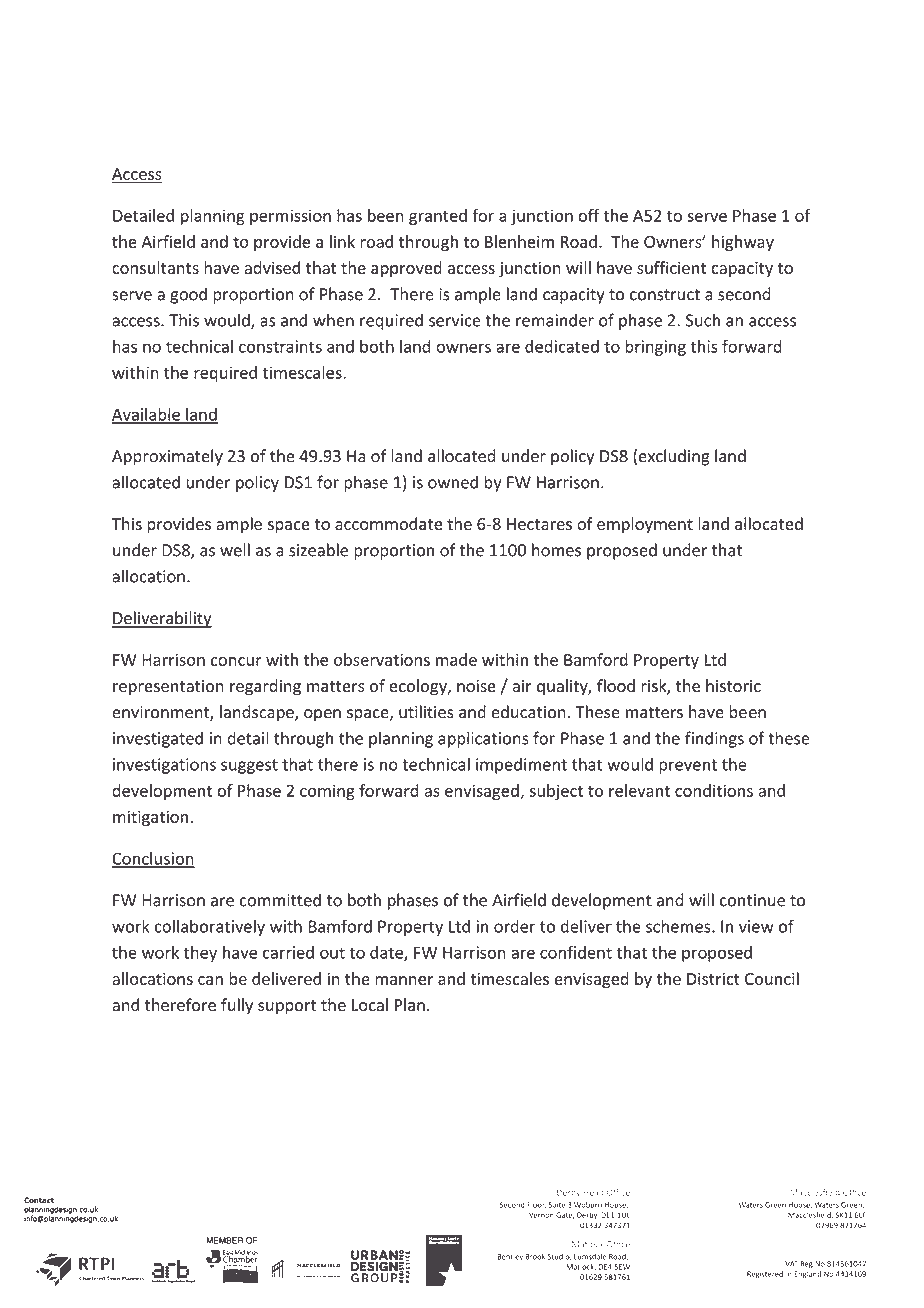 This screenshot has width=924, height=1308. Describe the element at coordinates (743, 243) in the screenshot. I see `highway` at that location.
